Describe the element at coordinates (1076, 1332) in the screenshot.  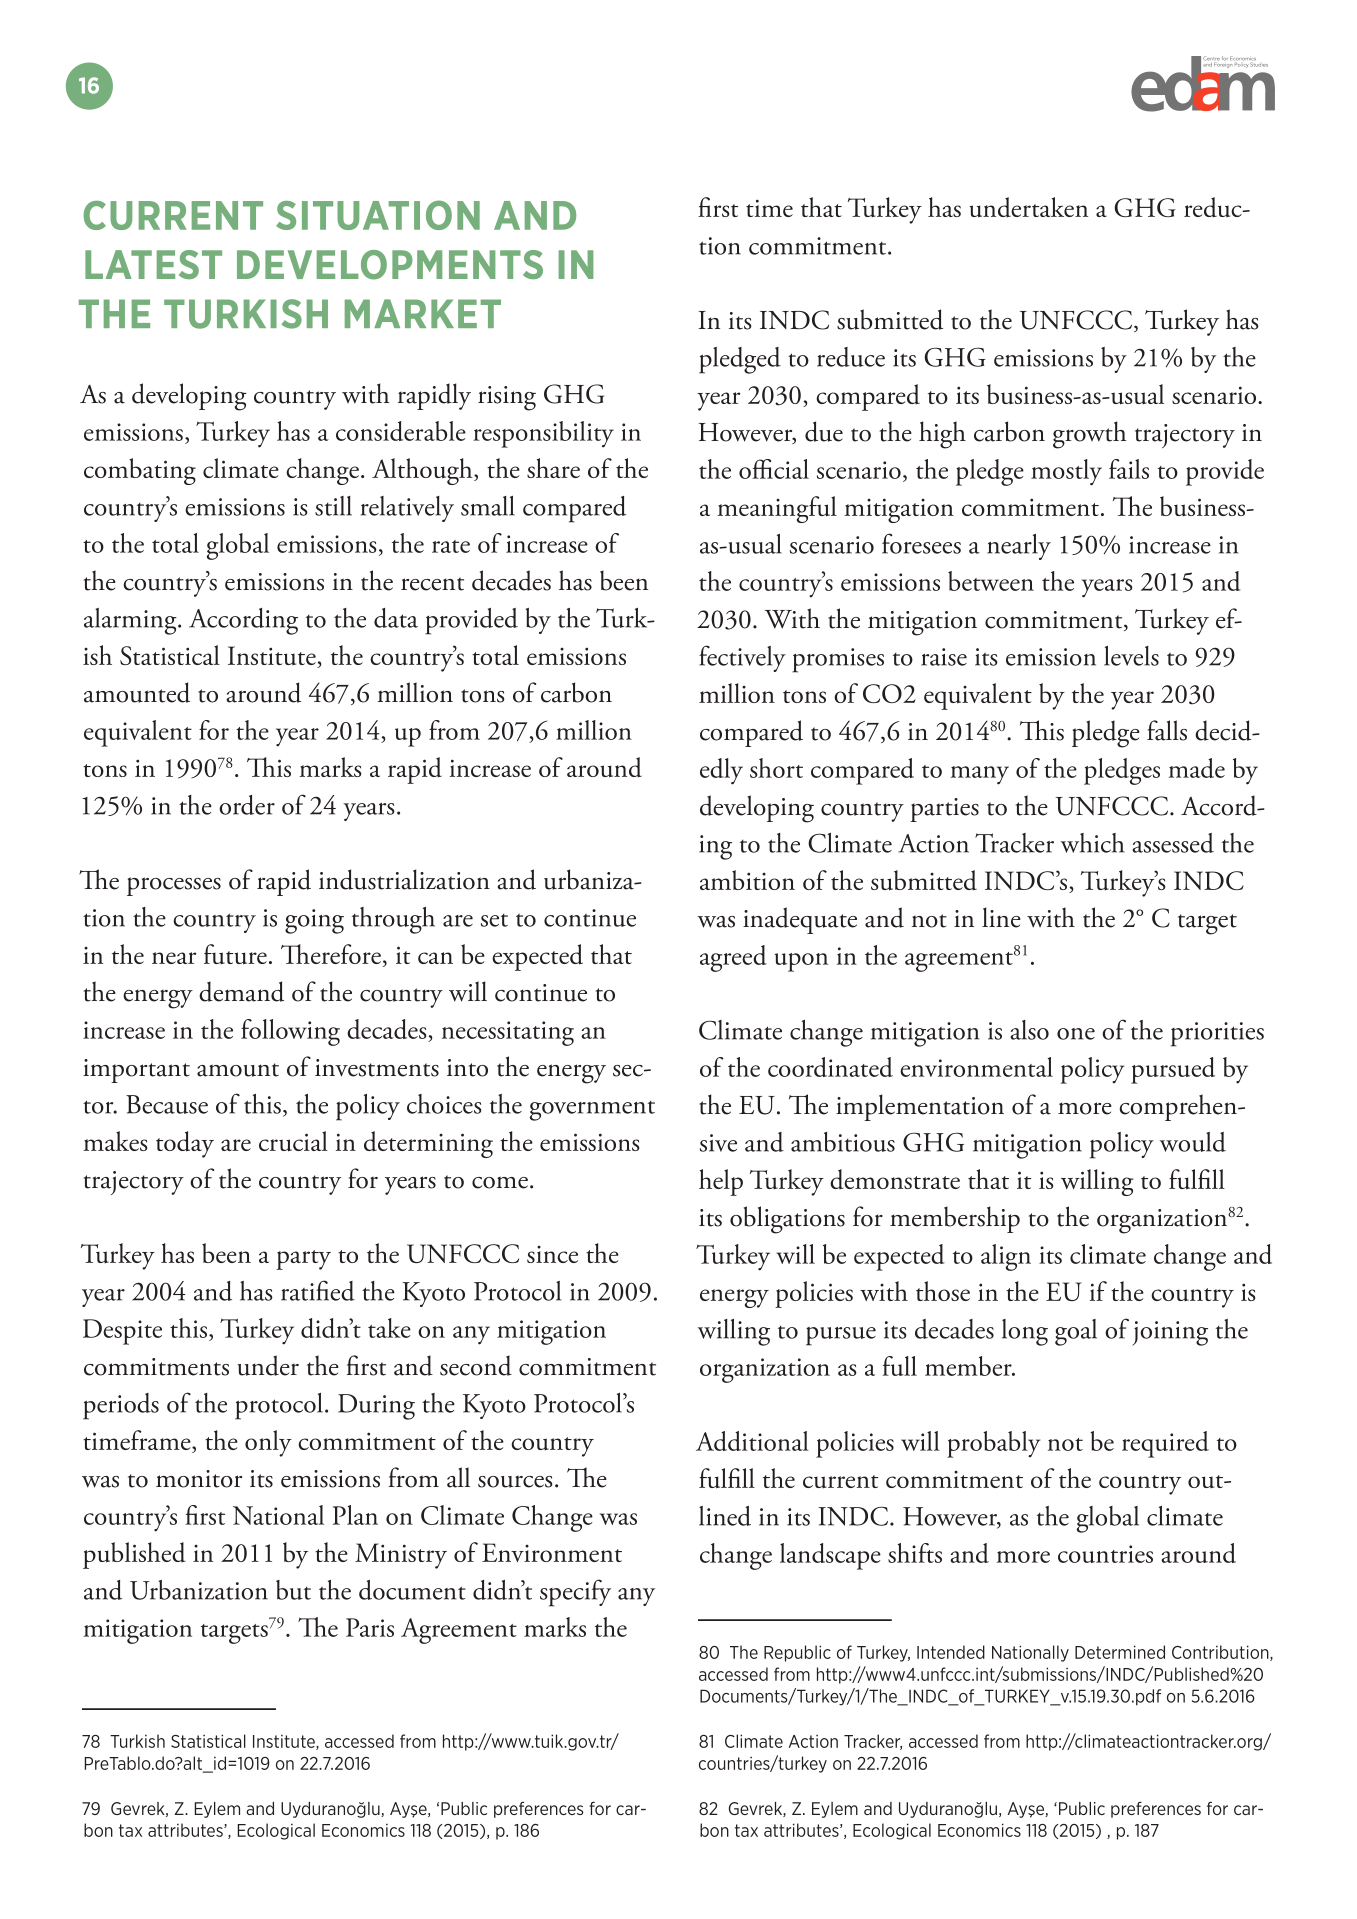
I see `goal` at that location.
